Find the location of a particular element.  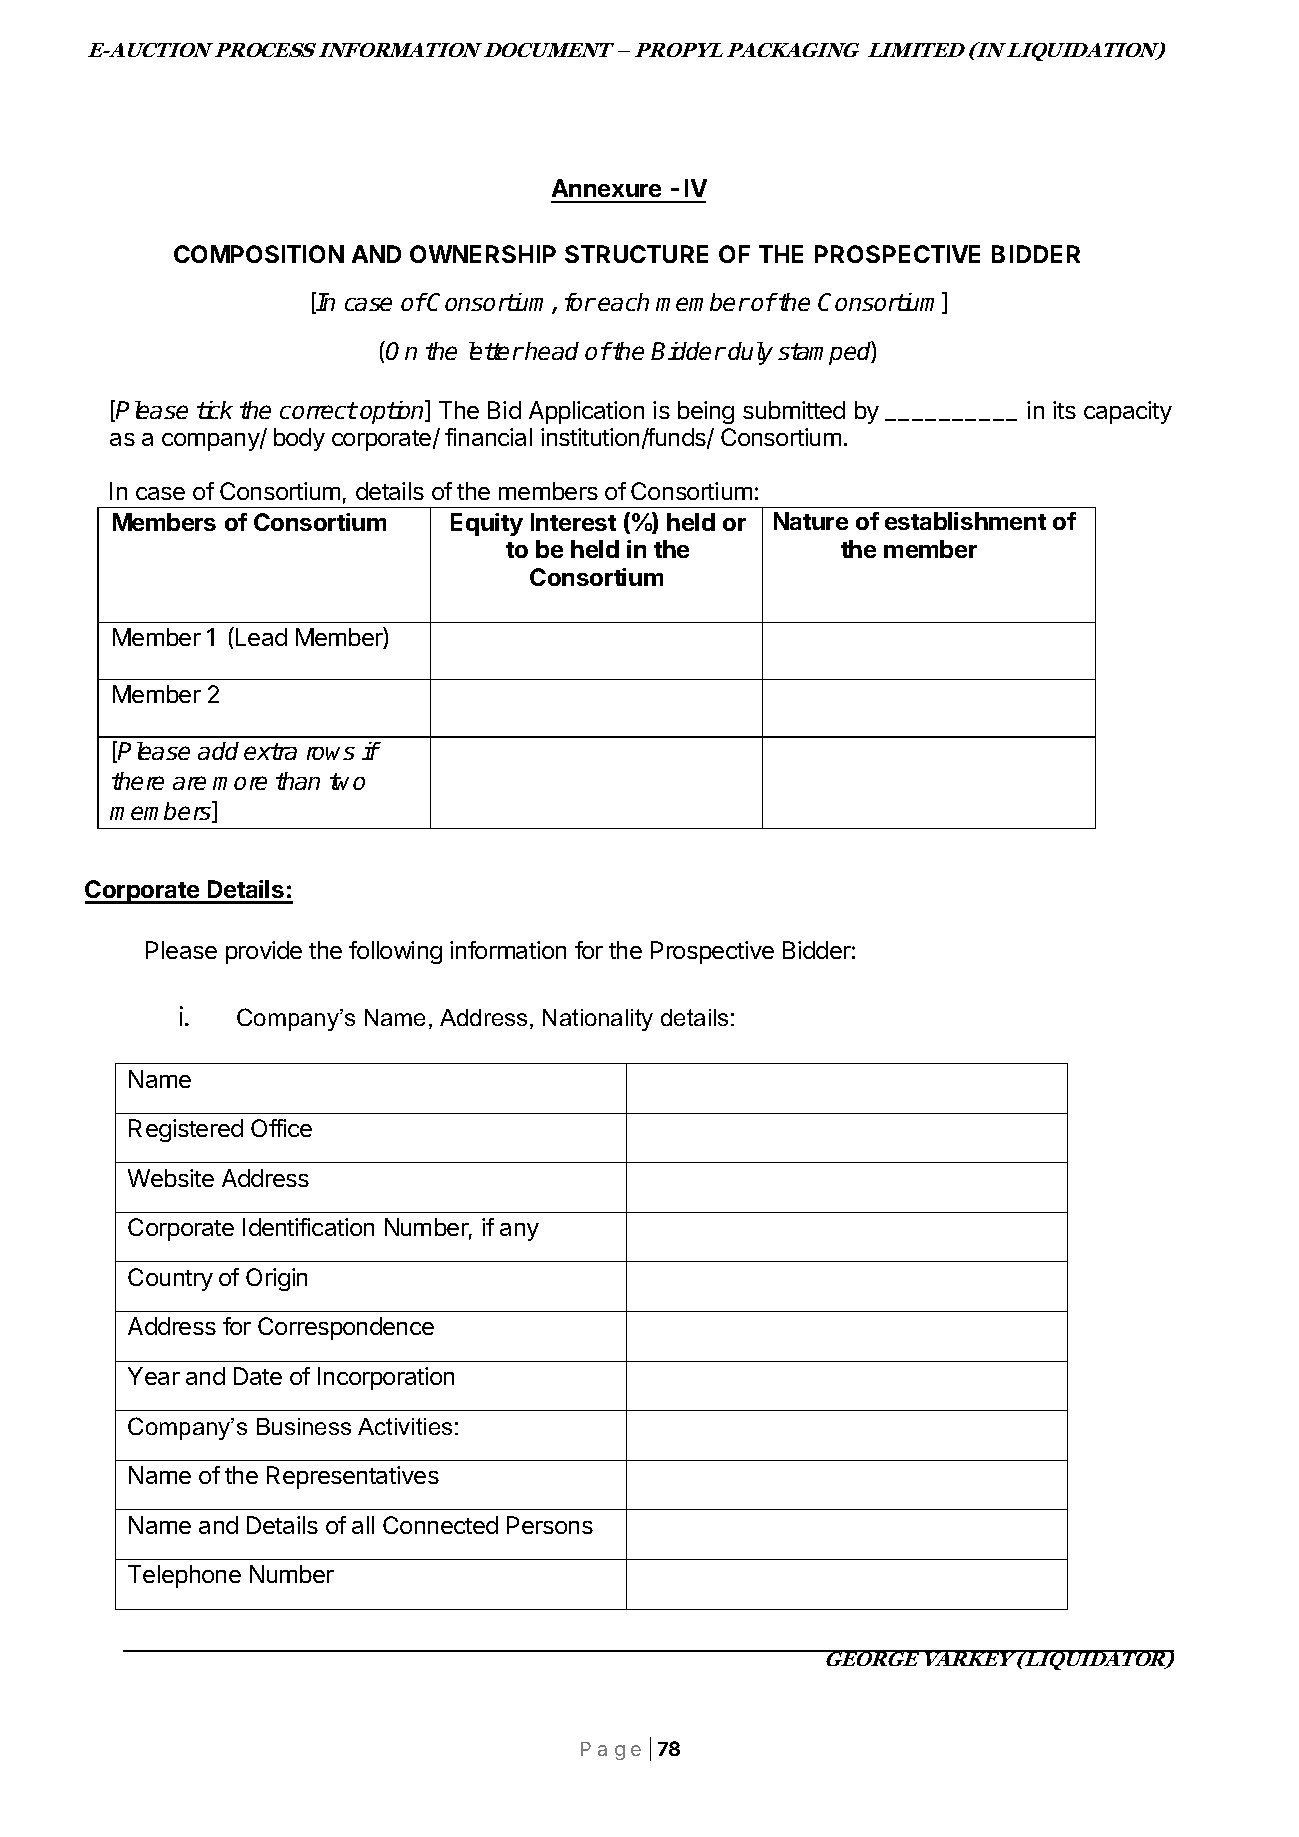

its is located at coordinates (1064, 410).
